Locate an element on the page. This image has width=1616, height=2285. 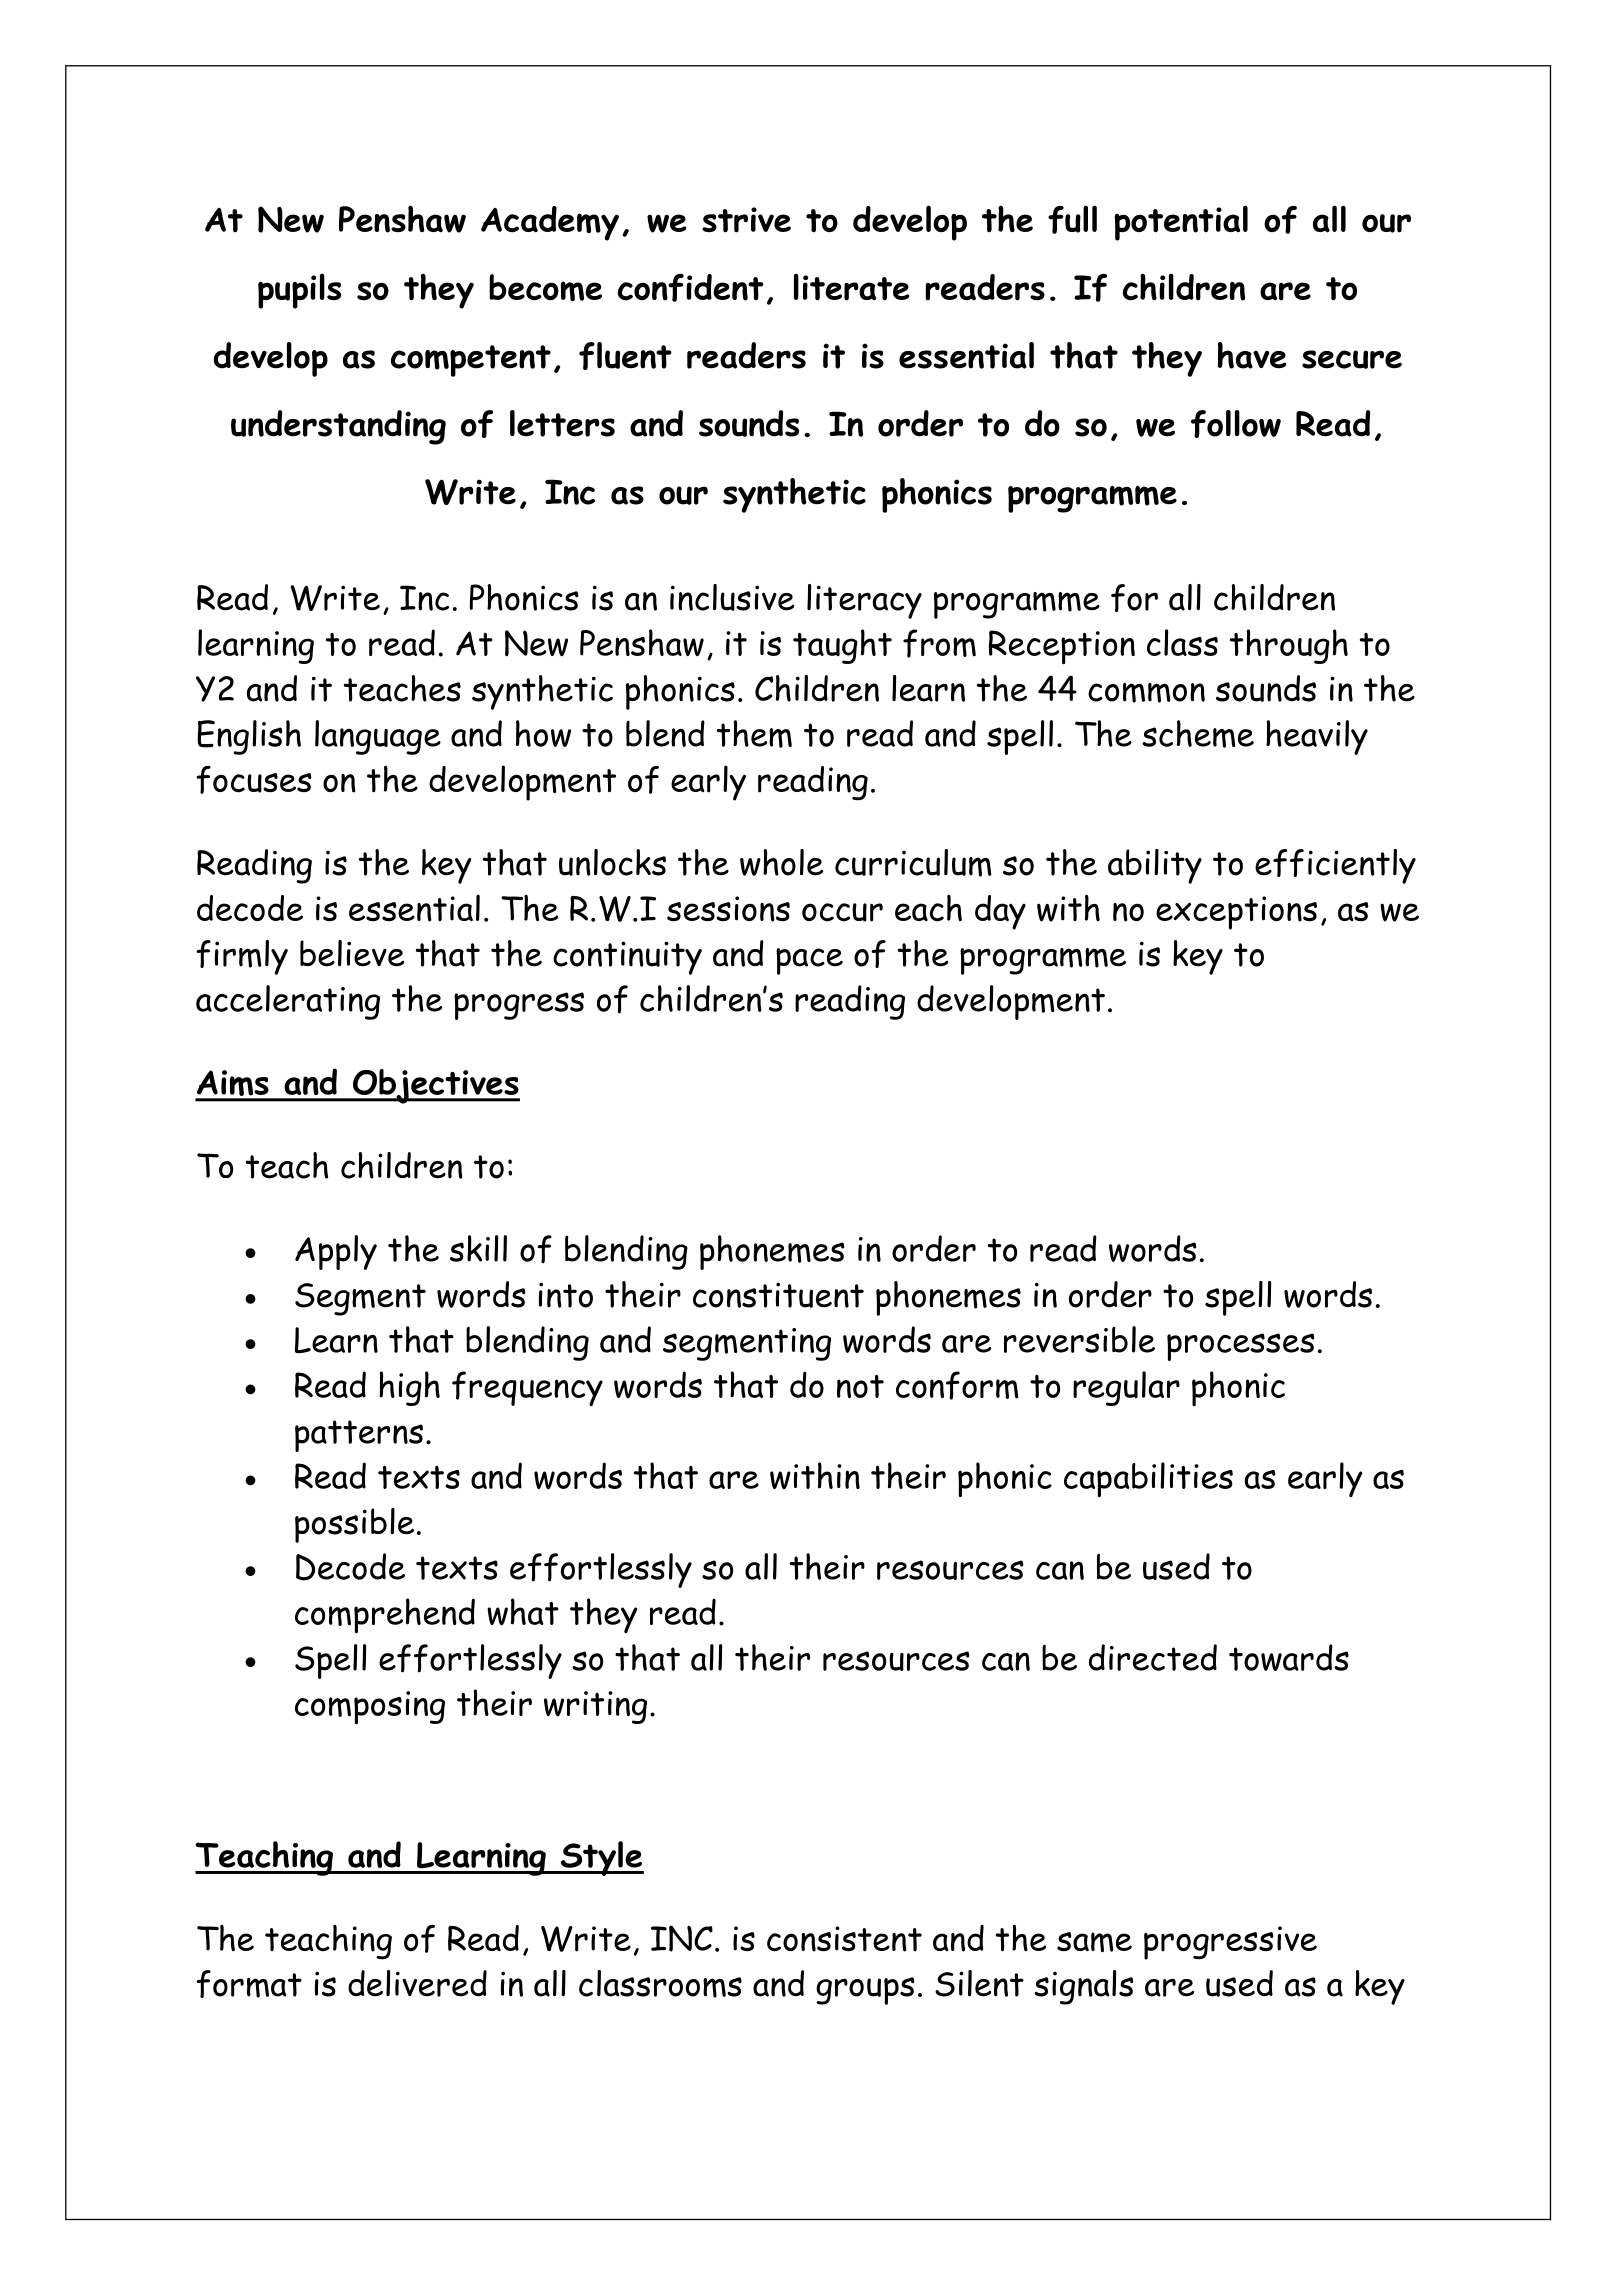
ability is located at coordinates (1155, 866).
